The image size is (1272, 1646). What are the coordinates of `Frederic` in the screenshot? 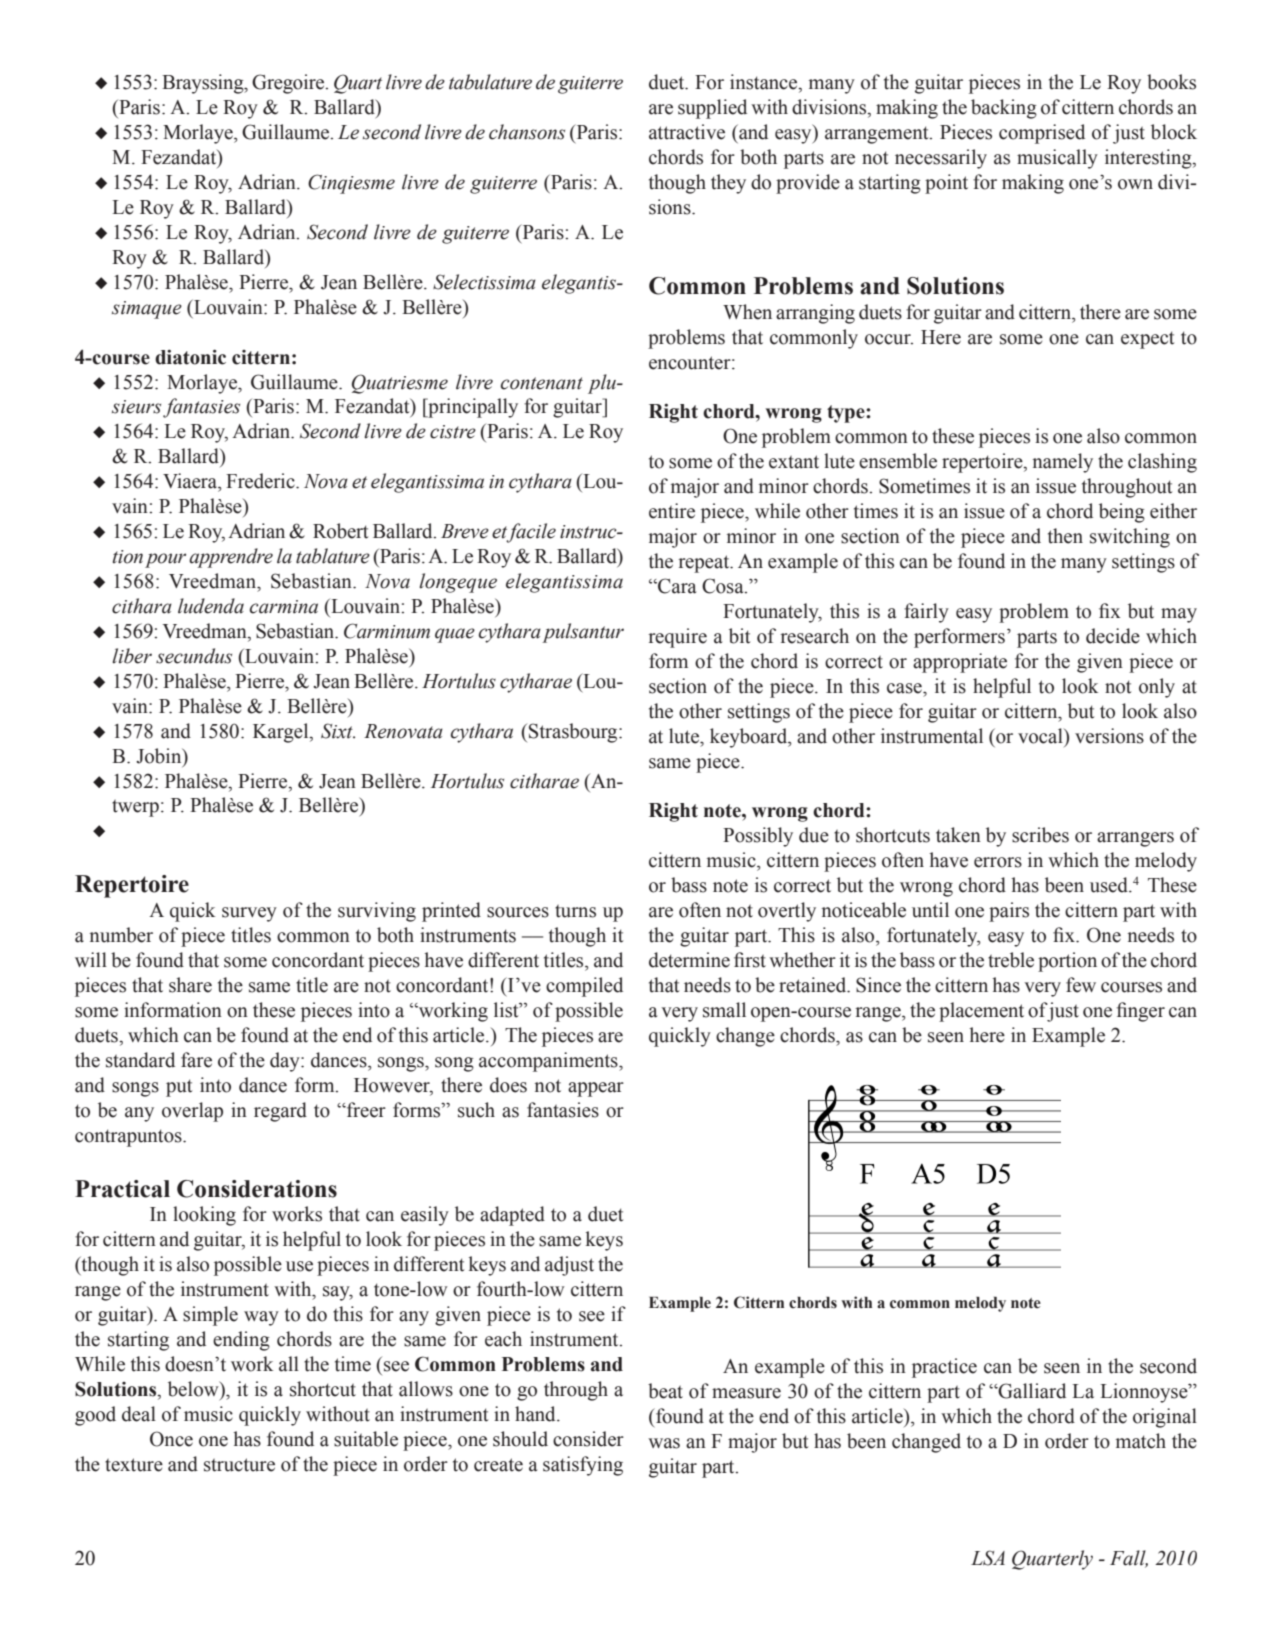 It's located at (261, 481).
